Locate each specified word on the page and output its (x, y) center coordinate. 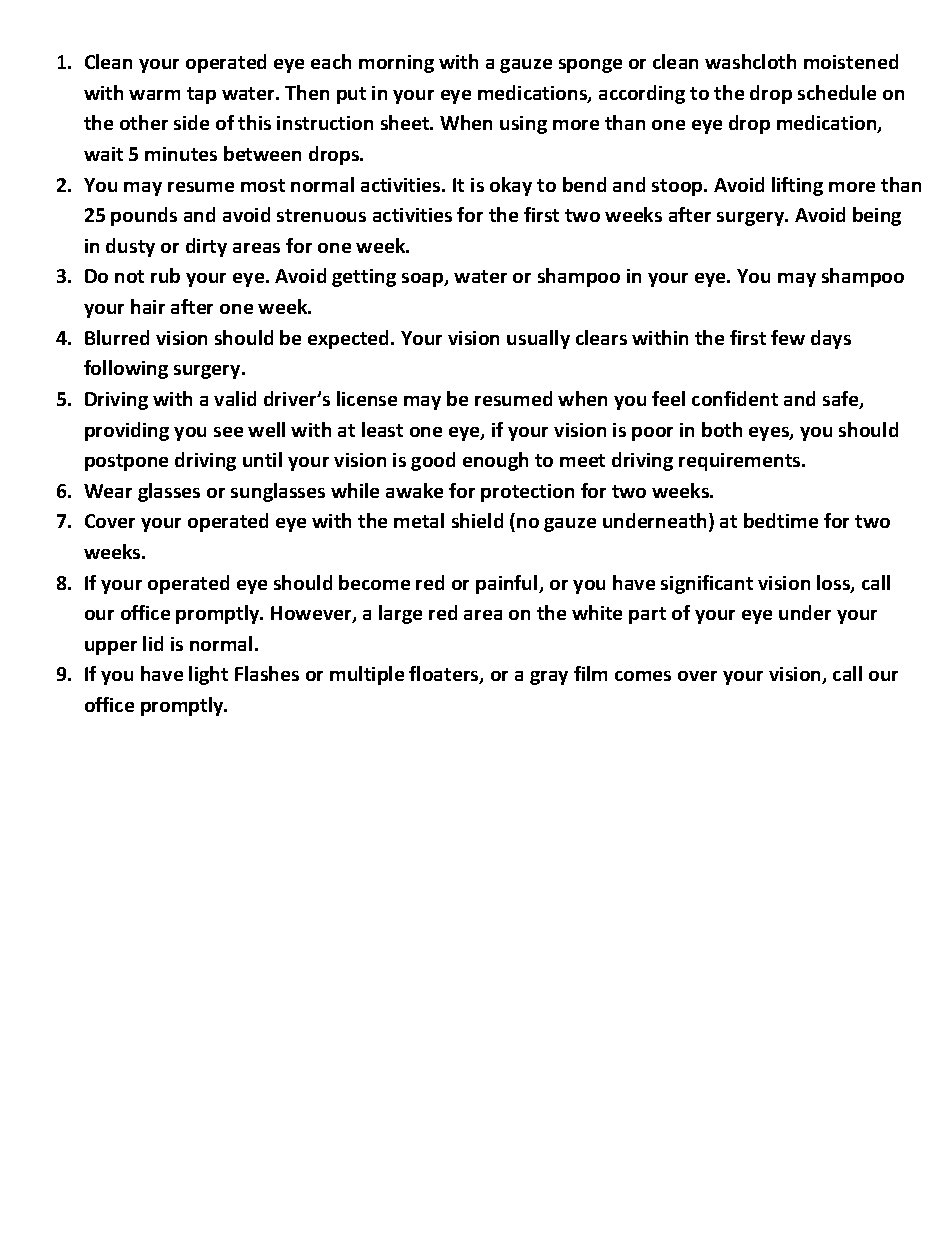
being (877, 216)
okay (511, 186)
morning (396, 64)
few (788, 337)
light (208, 675)
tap (201, 95)
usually (538, 339)
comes (643, 676)
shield (477, 520)
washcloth (750, 61)
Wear (108, 491)
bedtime (781, 520)
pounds (144, 216)
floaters (445, 675)
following (126, 369)
